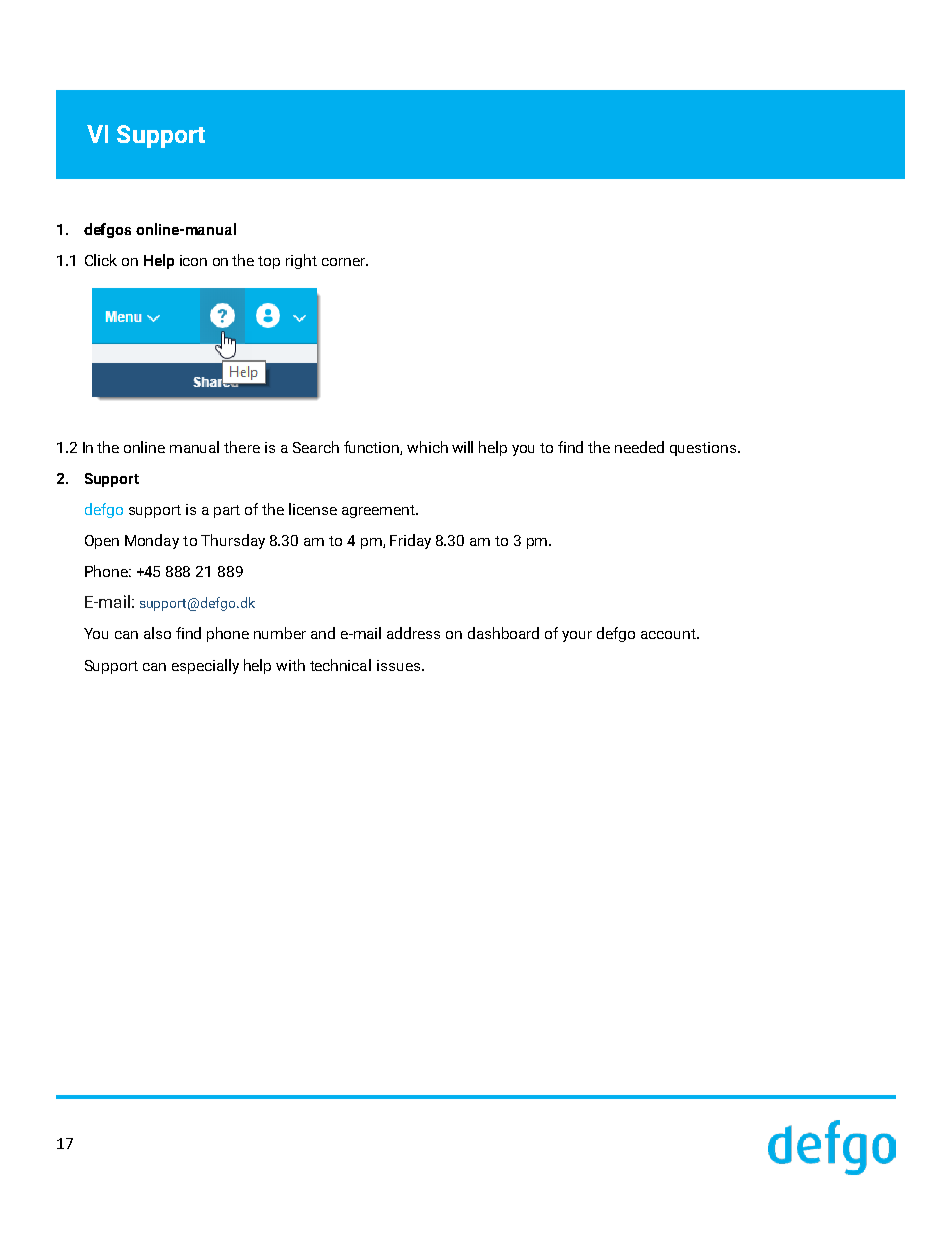 The height and width of the screenshot is (1233, 952). What do you see at coordinates (639, 447) in the screenshot?
I see `needed` at bounding box center [639, 447].
